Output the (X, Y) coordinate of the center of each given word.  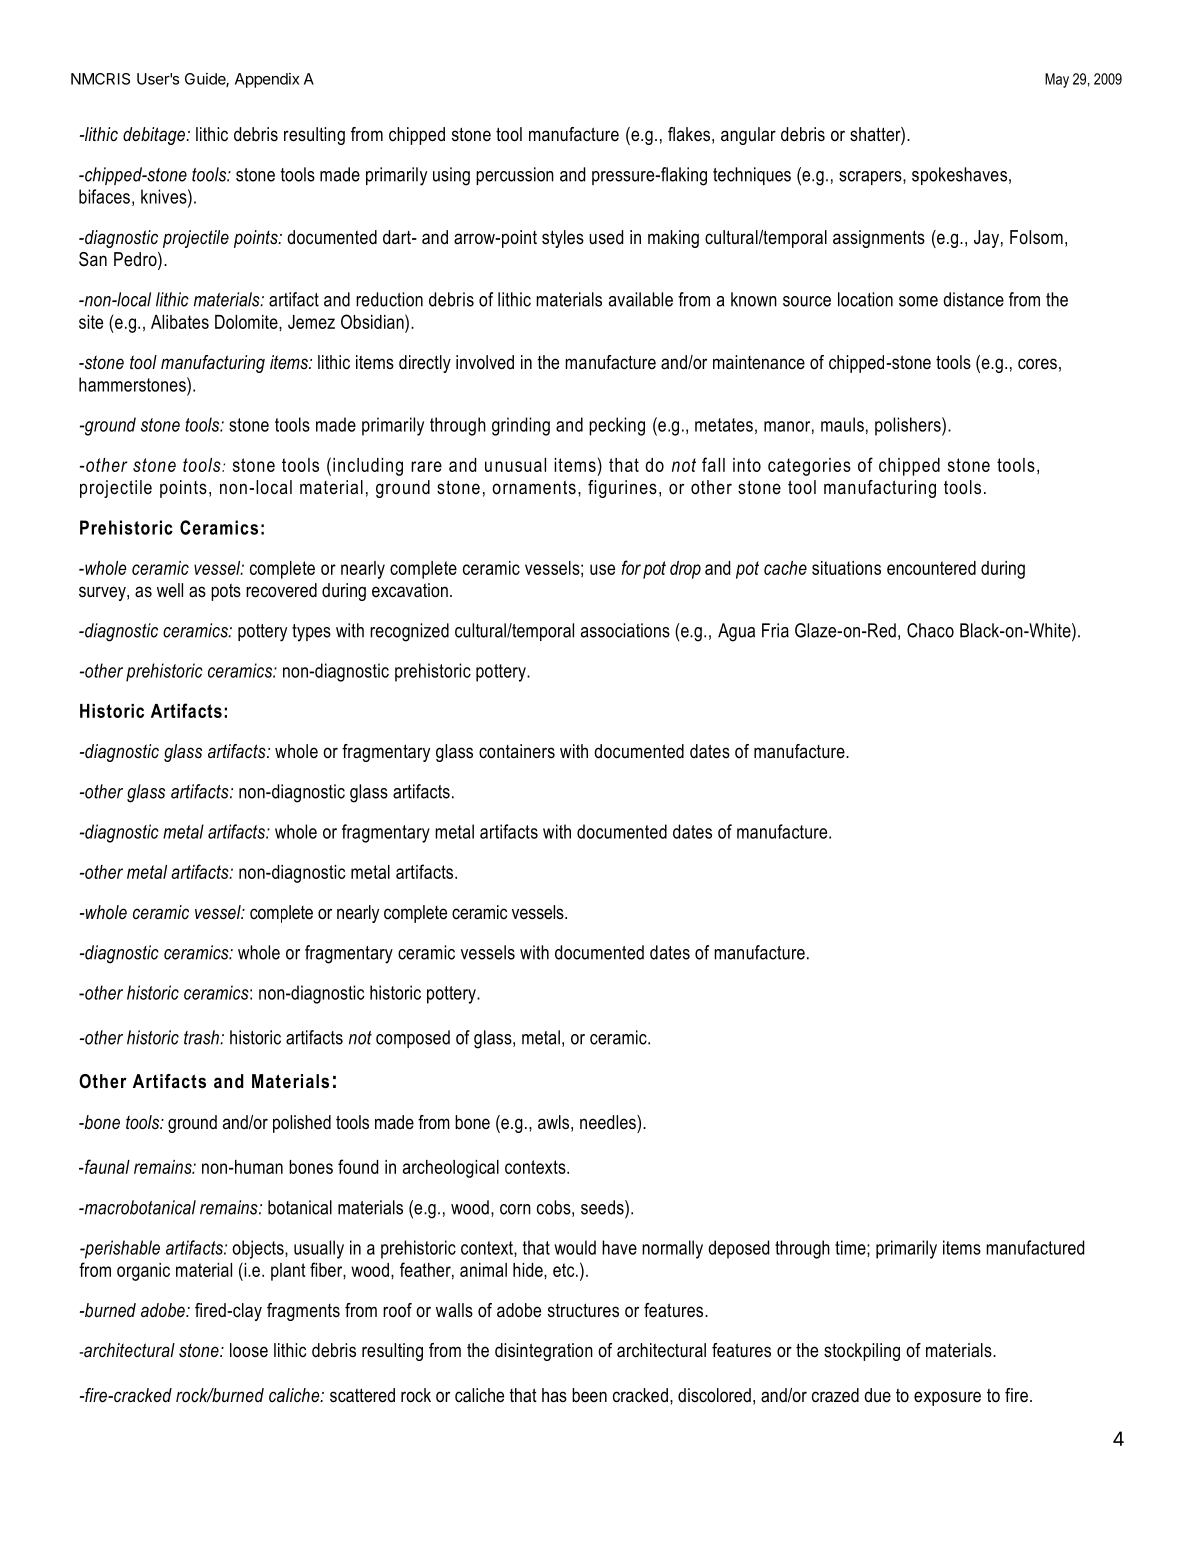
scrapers (871, 178)
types (311, 633)
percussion (515, 176)
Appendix (267, 80)
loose (249, 1350)
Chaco (930, 630)
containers (517, 751)
